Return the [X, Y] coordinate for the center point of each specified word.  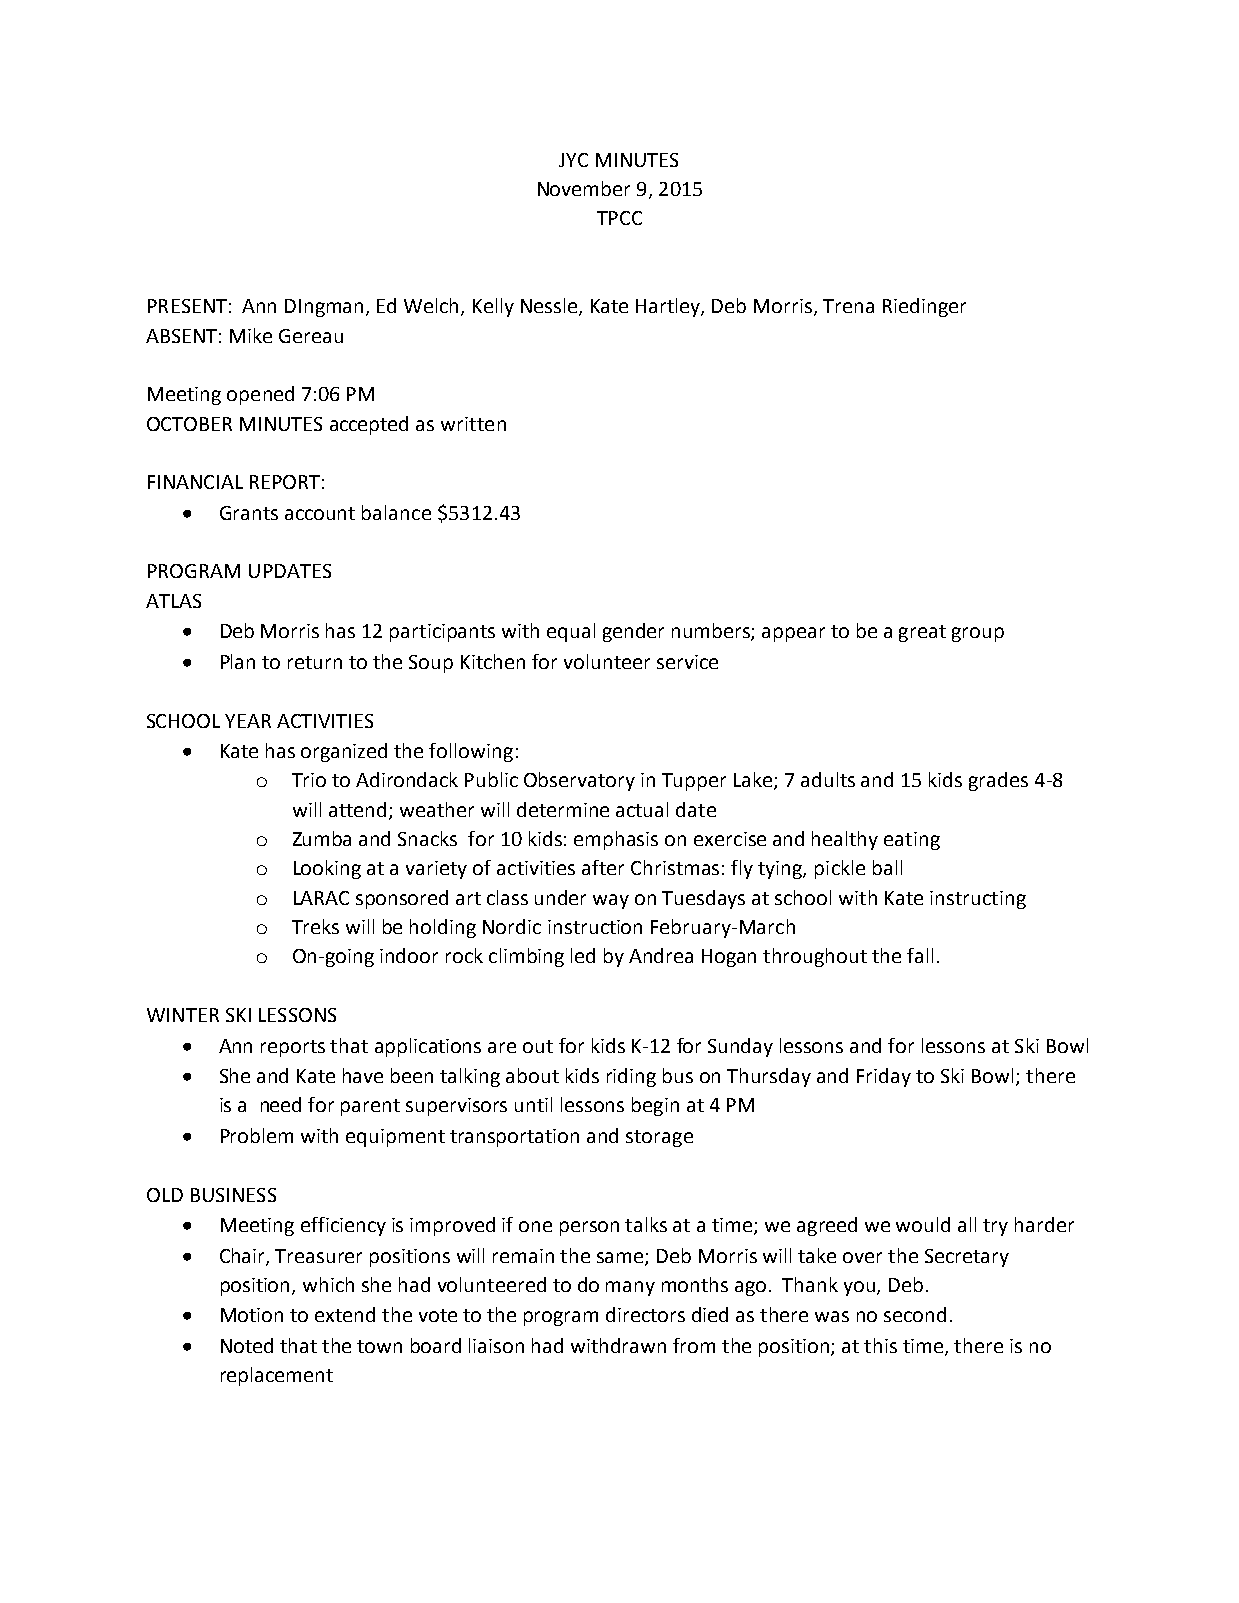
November [584, 188]
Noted [247, 1345]
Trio [309, 780]
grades [998, 781]
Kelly [493, 307]
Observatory [579, 781]
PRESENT [187, 306]
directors [645, 1314]
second [915, 1314]
